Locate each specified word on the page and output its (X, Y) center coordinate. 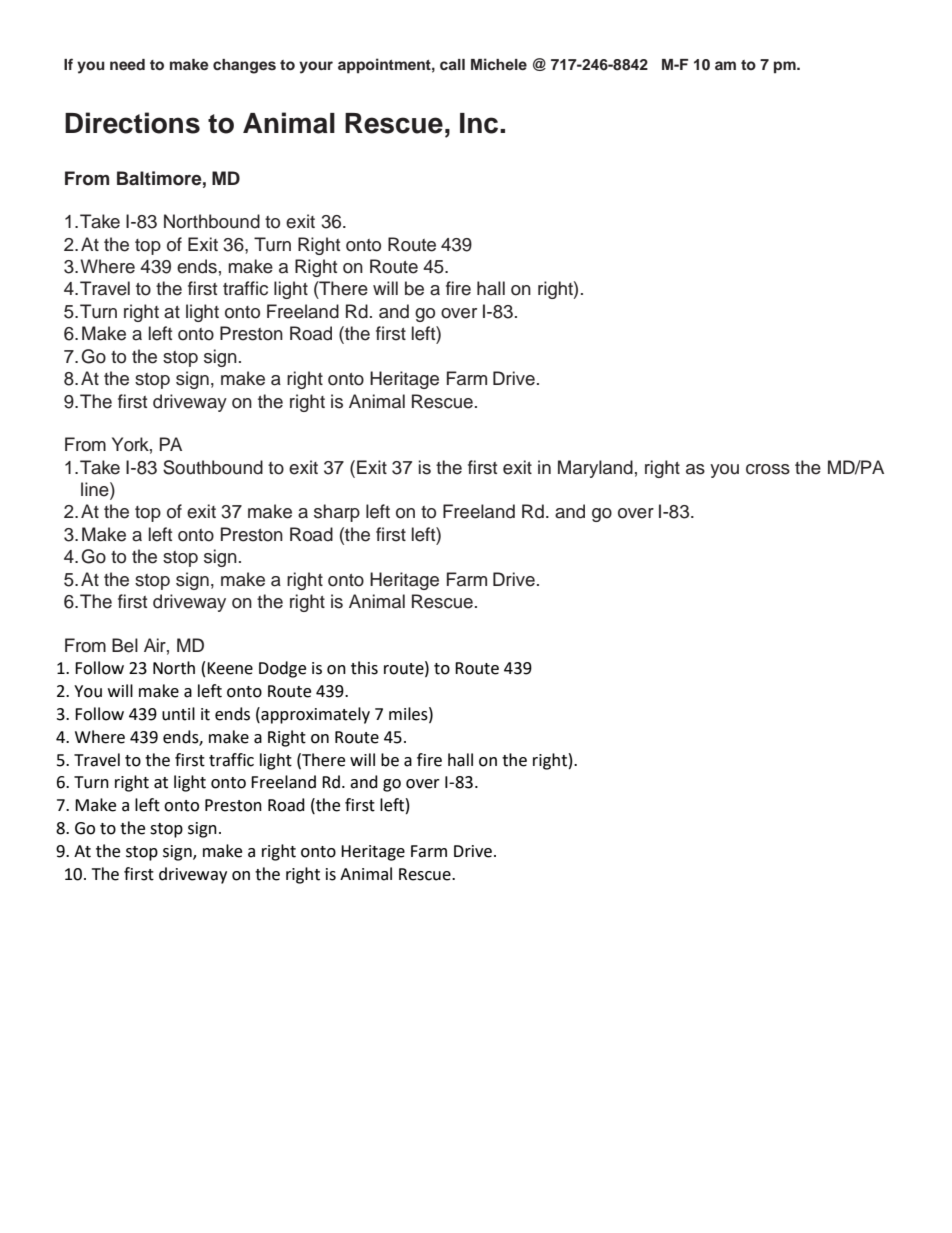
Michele (499, 64)
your (316, 67)
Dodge (282, 669)
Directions (132, 123)
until (178, 714)
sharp (337, 513)
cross (768, 469)
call (452, 64)
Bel (125, 645)
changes (244, 66)
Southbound (213, 467)
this (364, 668)
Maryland (595, 469)
